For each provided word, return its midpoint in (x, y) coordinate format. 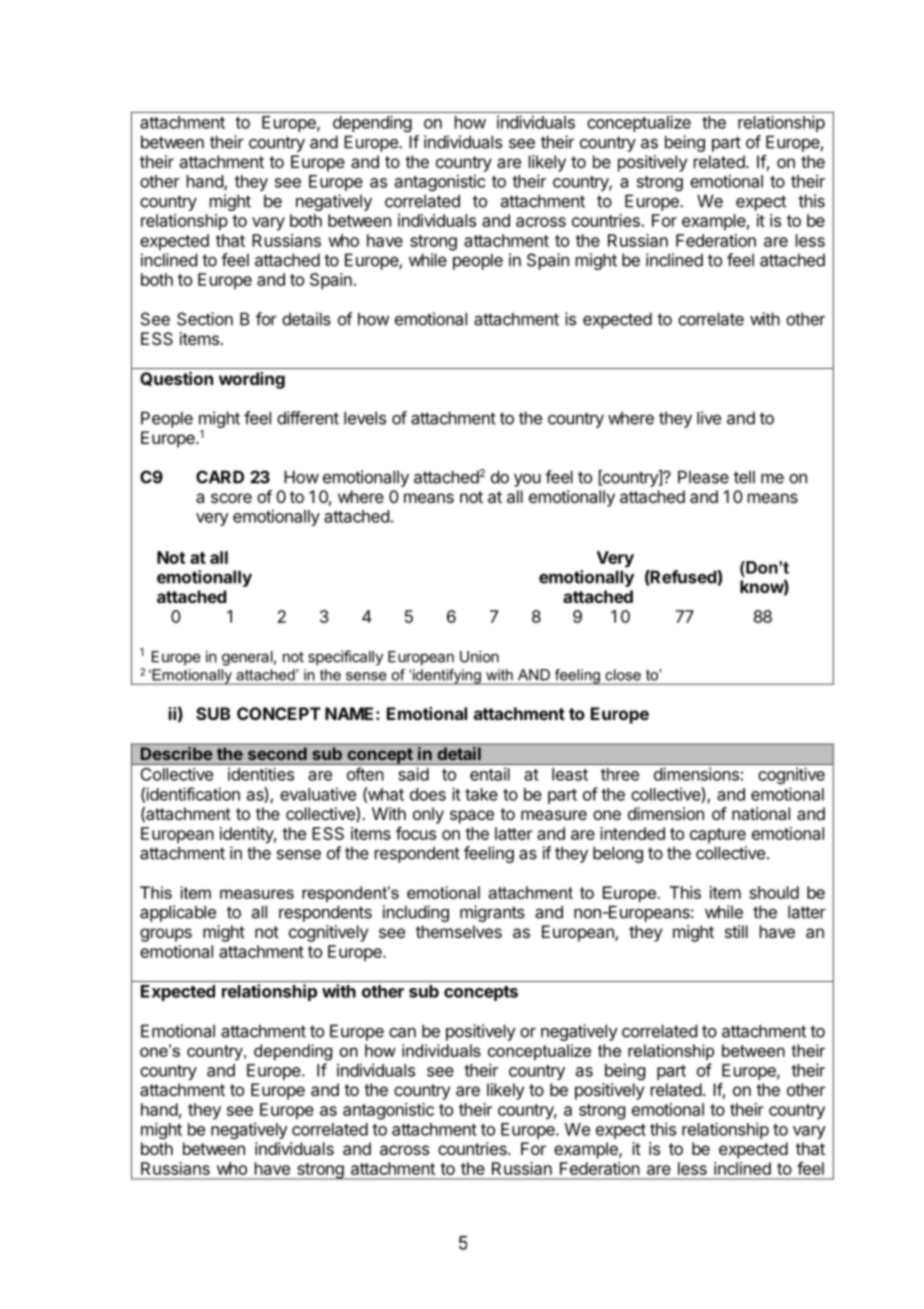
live (709, 418)
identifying (447, 677)
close (623, 675)
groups (166, 935)
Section (205, 319)
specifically (345, 658)
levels (365, 418)
